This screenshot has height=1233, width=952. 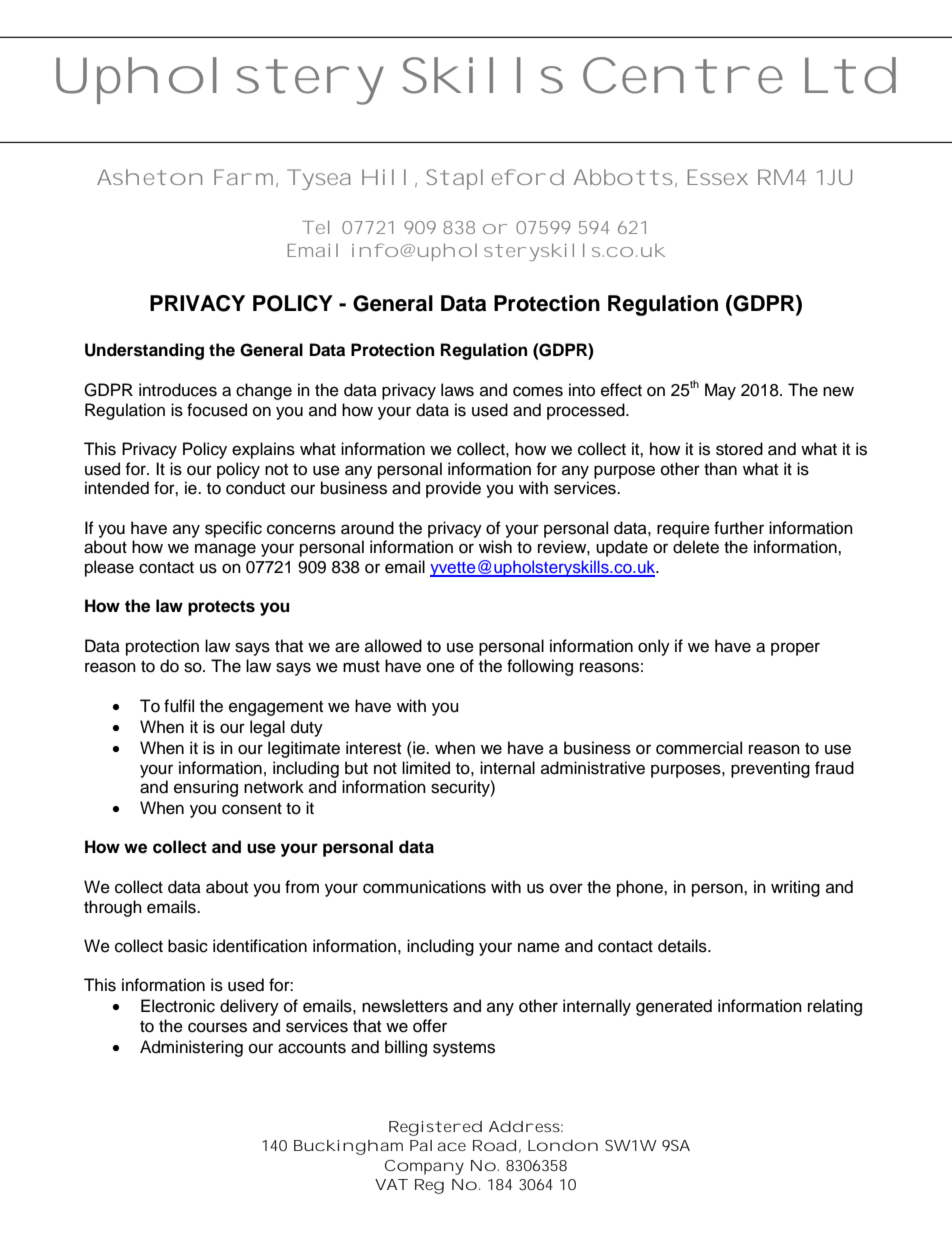 What do you see at coordinates (720, 391) in the screenshot?
I see `May` at bounding box center [720, 391].
